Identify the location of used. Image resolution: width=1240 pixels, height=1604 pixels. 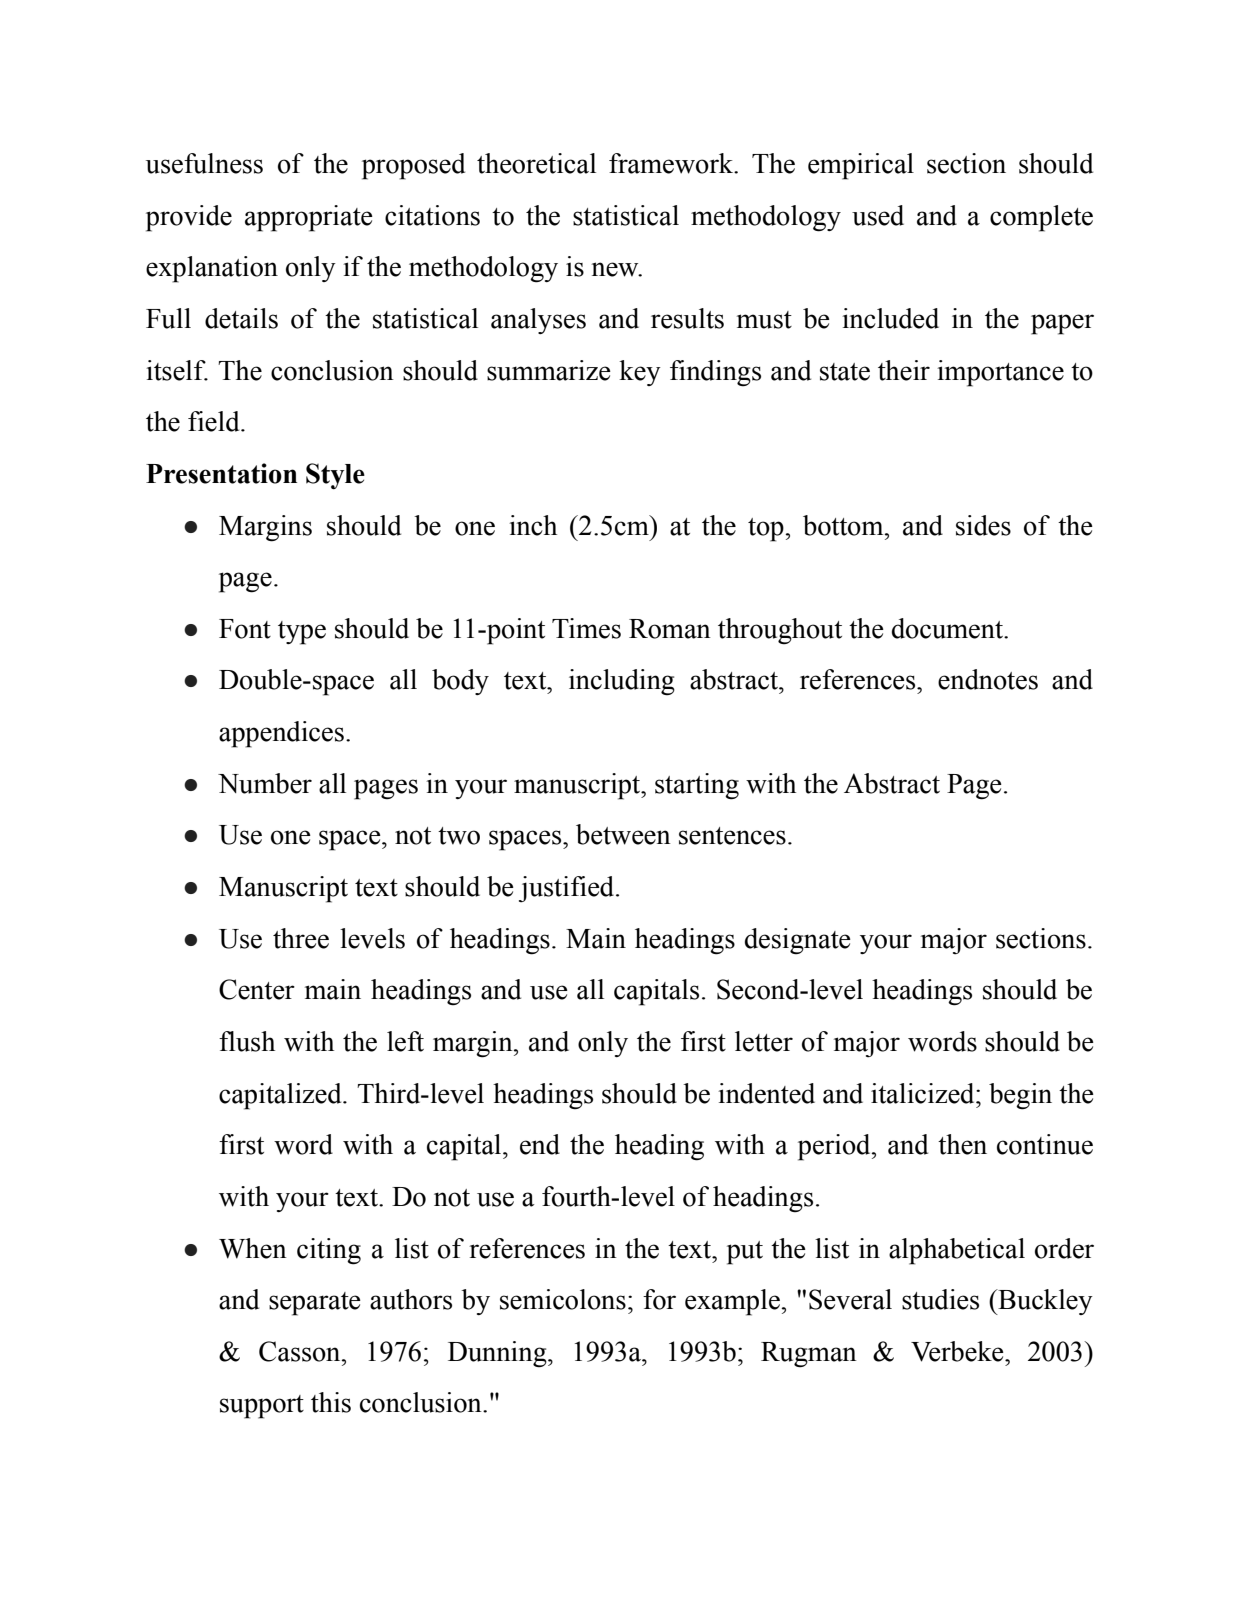
(878, 215).
